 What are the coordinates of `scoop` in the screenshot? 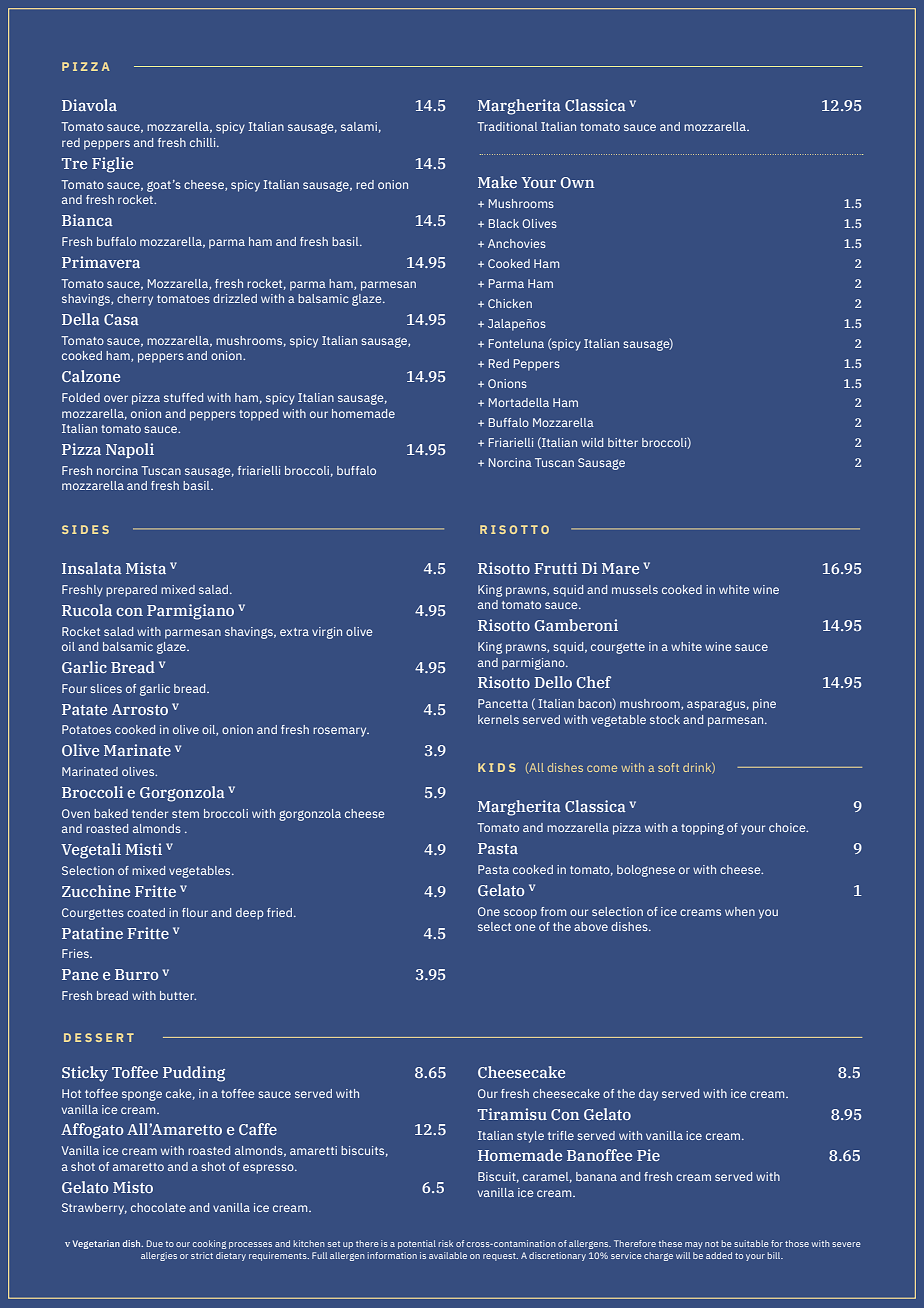 It's located at (520, 914).
